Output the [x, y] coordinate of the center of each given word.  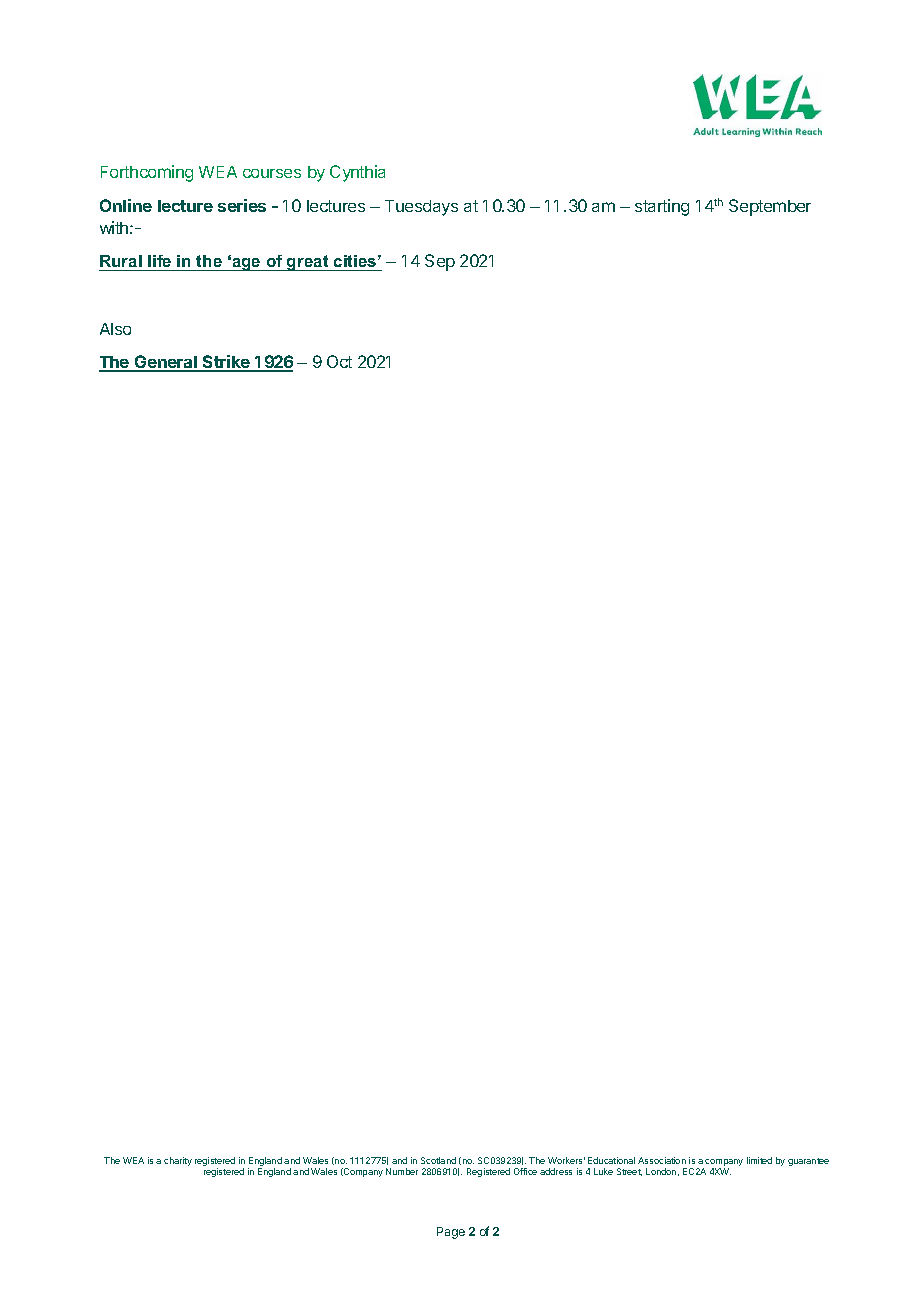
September [770, 207]
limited [759, 1160]
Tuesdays [421, 208]
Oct [339, 361]
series [242, 205]
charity [178, 1161]
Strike [226, 363]
